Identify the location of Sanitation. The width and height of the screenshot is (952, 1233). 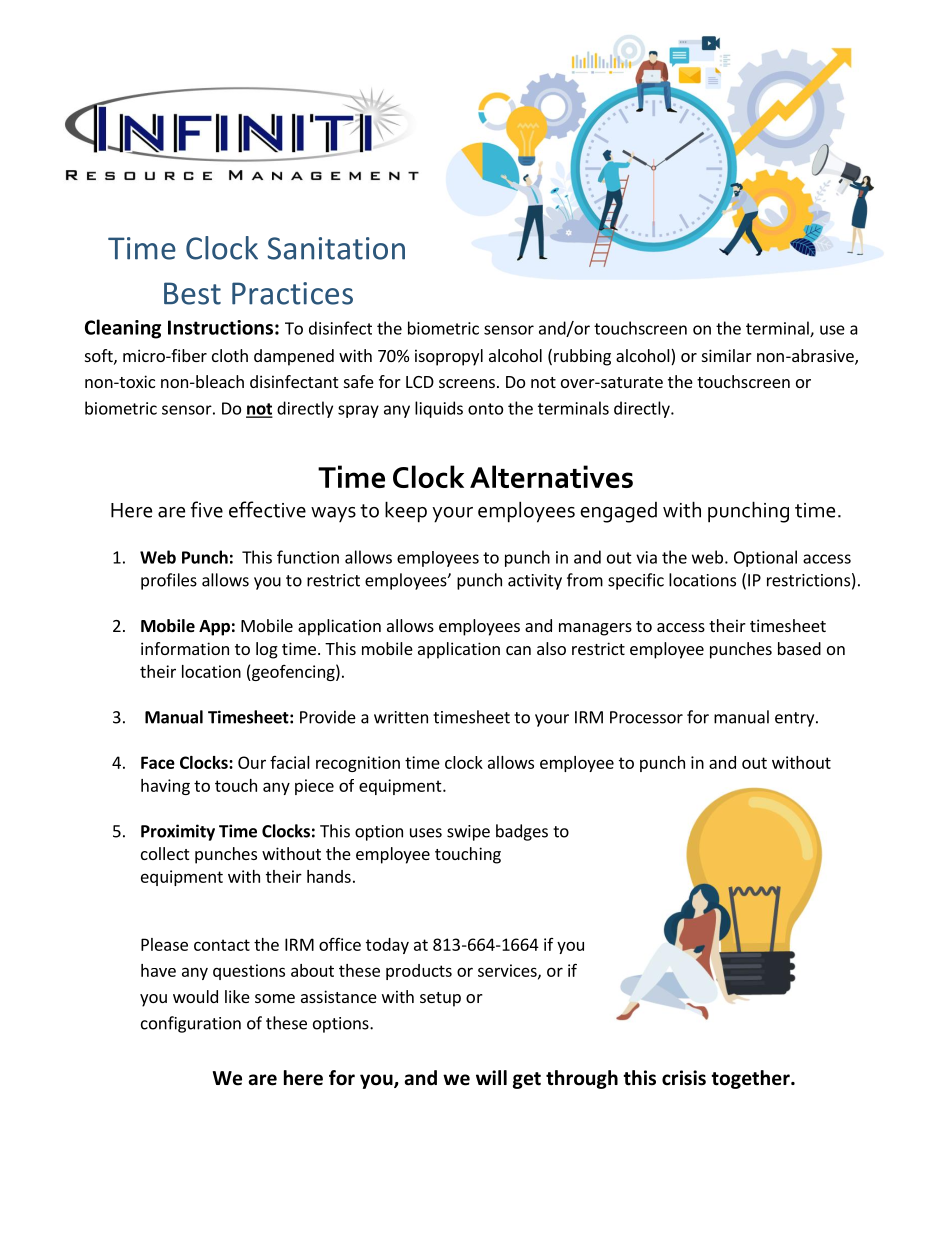
(336, 248).
